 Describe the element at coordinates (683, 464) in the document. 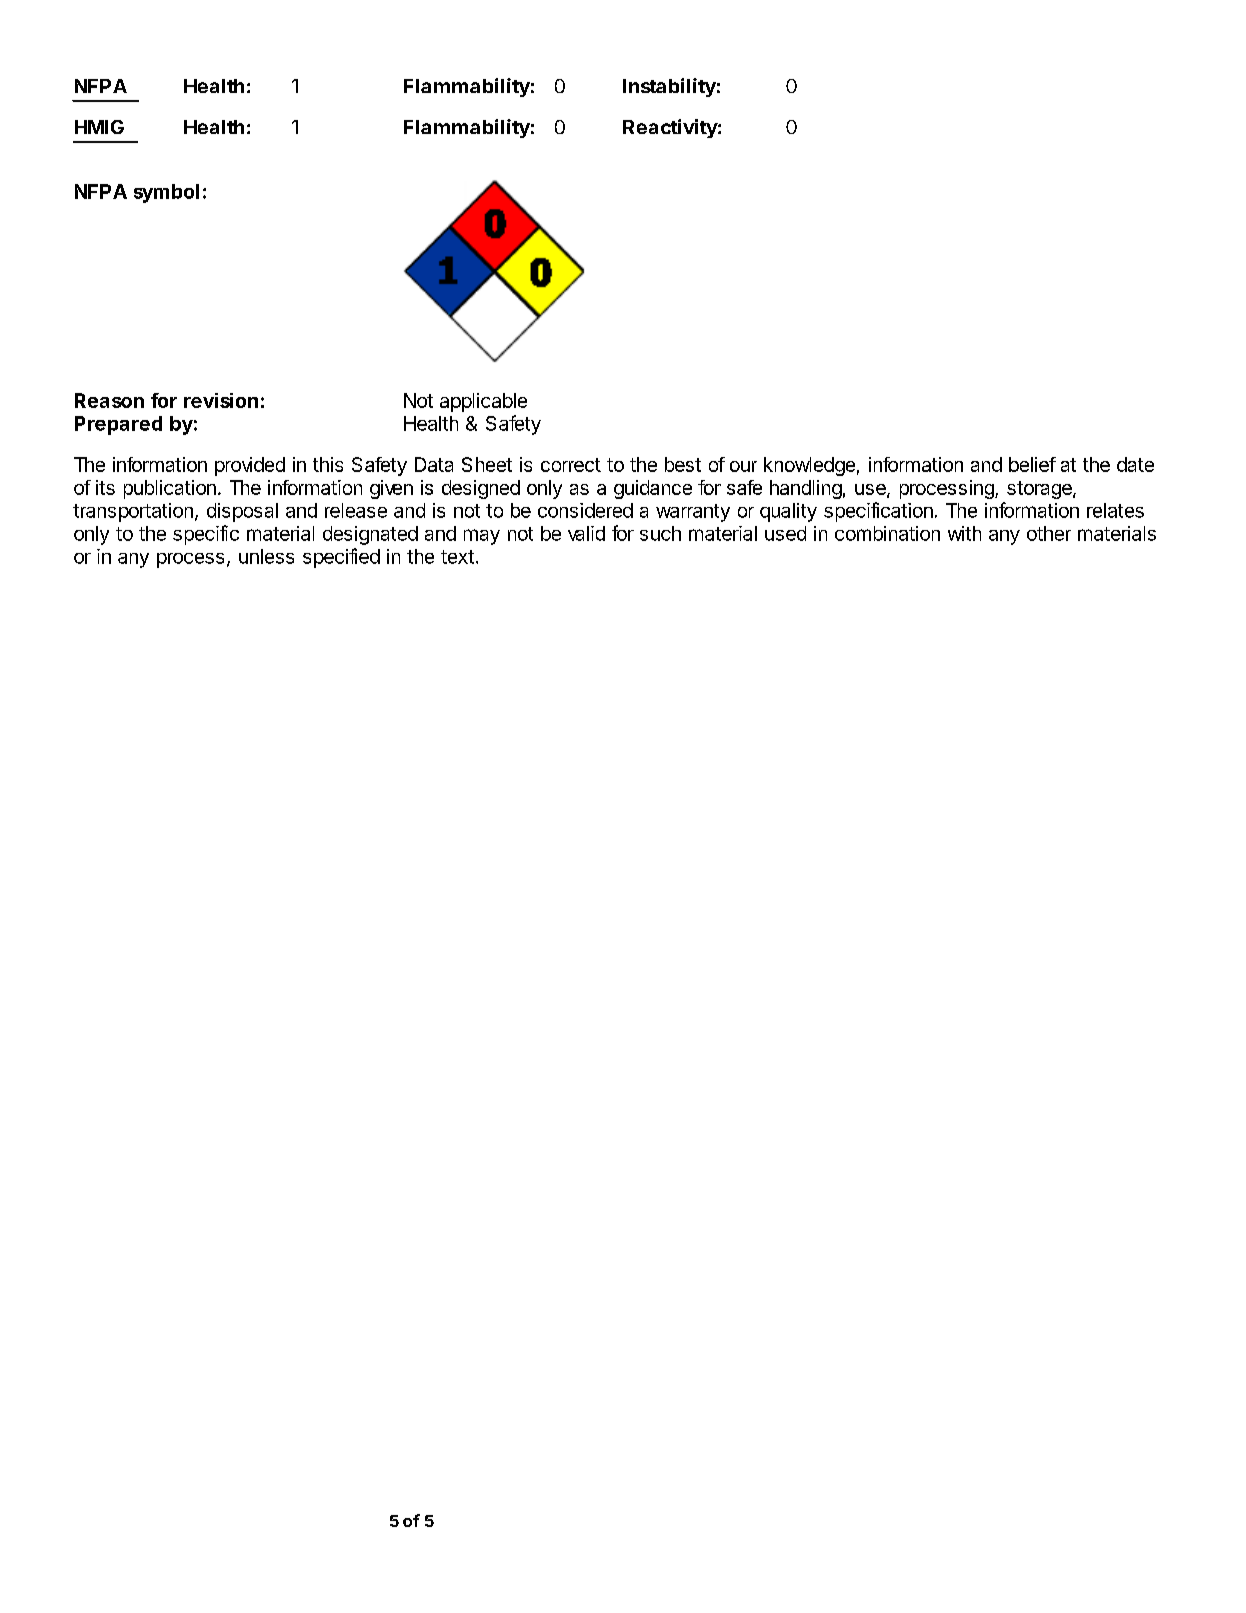

I see `best` at that location.
